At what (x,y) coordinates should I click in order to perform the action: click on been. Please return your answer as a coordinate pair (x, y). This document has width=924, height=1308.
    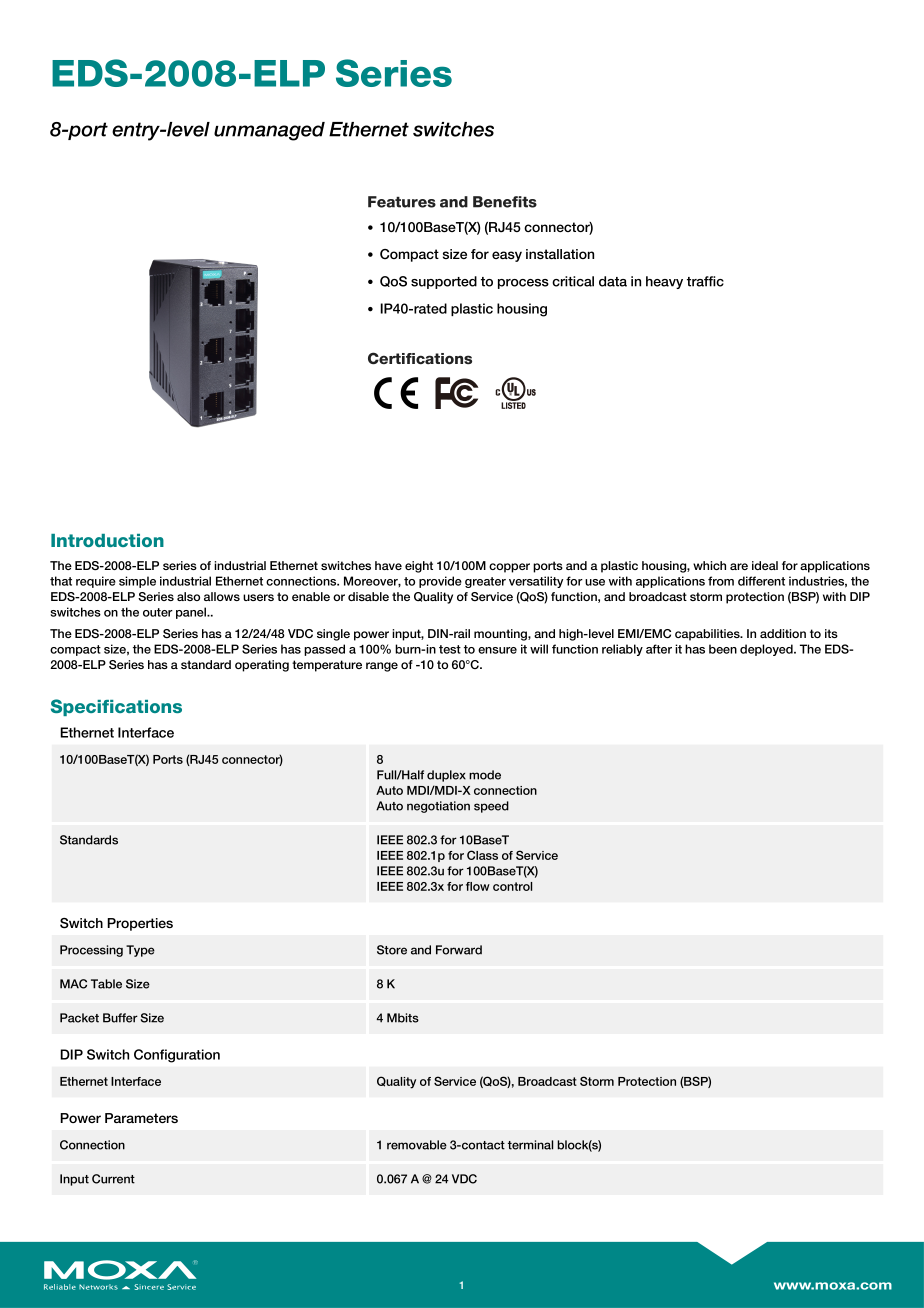
    Looking at the image, I should click on (723, 649).
